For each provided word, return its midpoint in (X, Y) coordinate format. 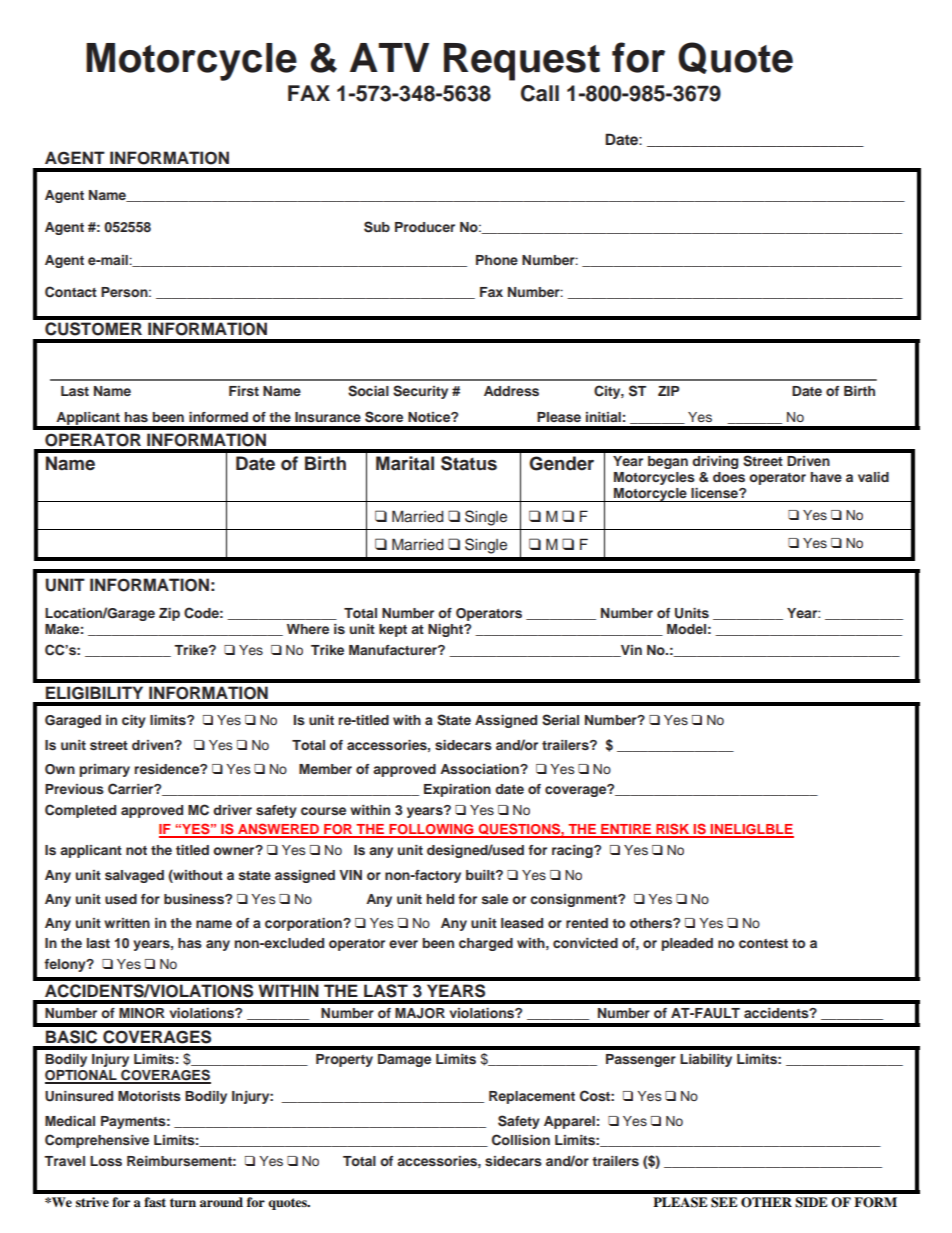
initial (603, 417)
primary (104, 770)
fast (155, 1202)
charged (486, 944)
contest (763, 943)
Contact (71, 292)
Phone (497, 260)
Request (522, 62)
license (715, 493)
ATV (389, 57)
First (244, 391)
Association (480, 769)
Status (469, 463)
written (127, 923)
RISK (673, 830)
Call (540, 93)
